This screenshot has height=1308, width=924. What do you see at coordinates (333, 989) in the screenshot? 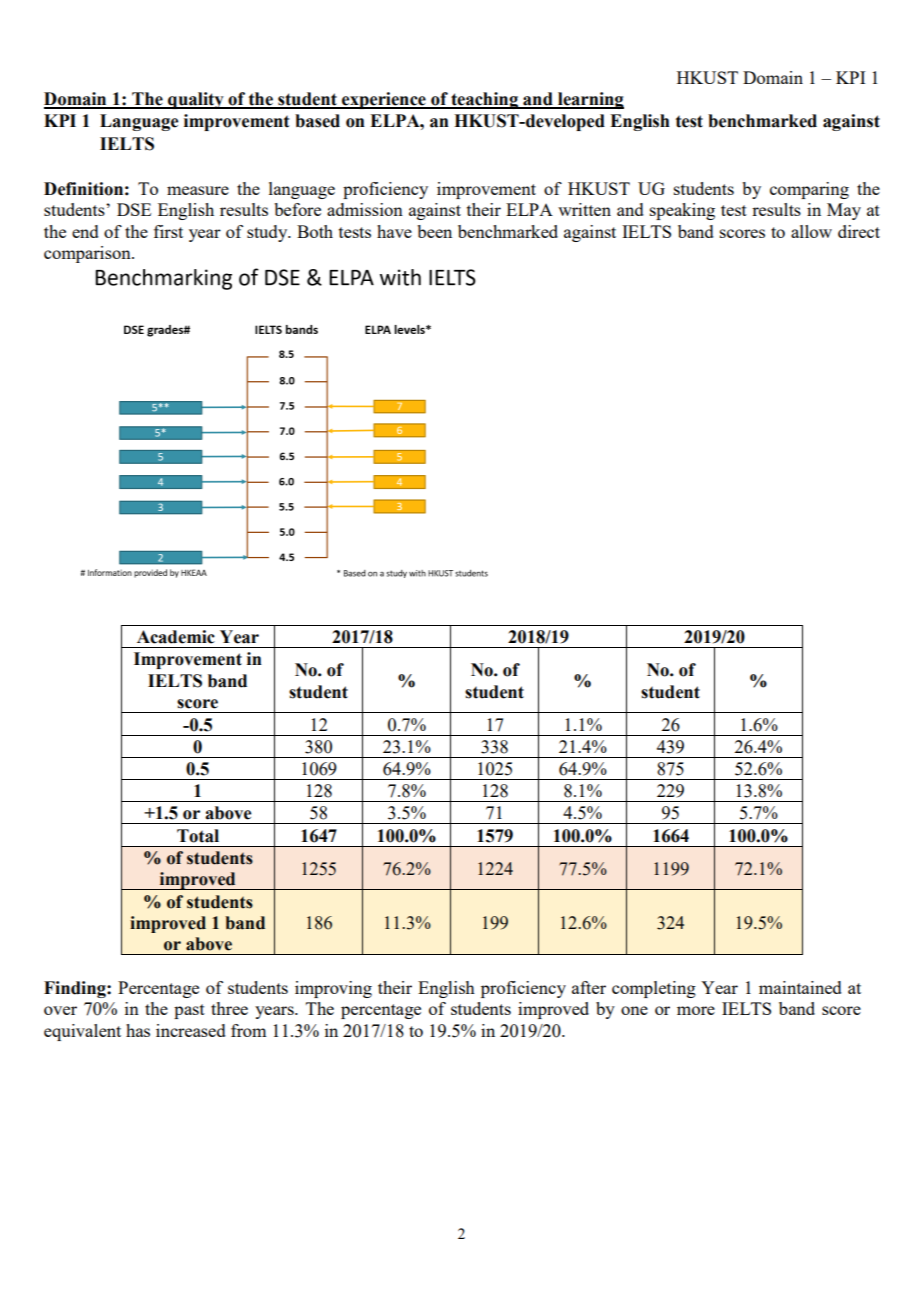
I see `improving` at bounding box center [333, 989].
